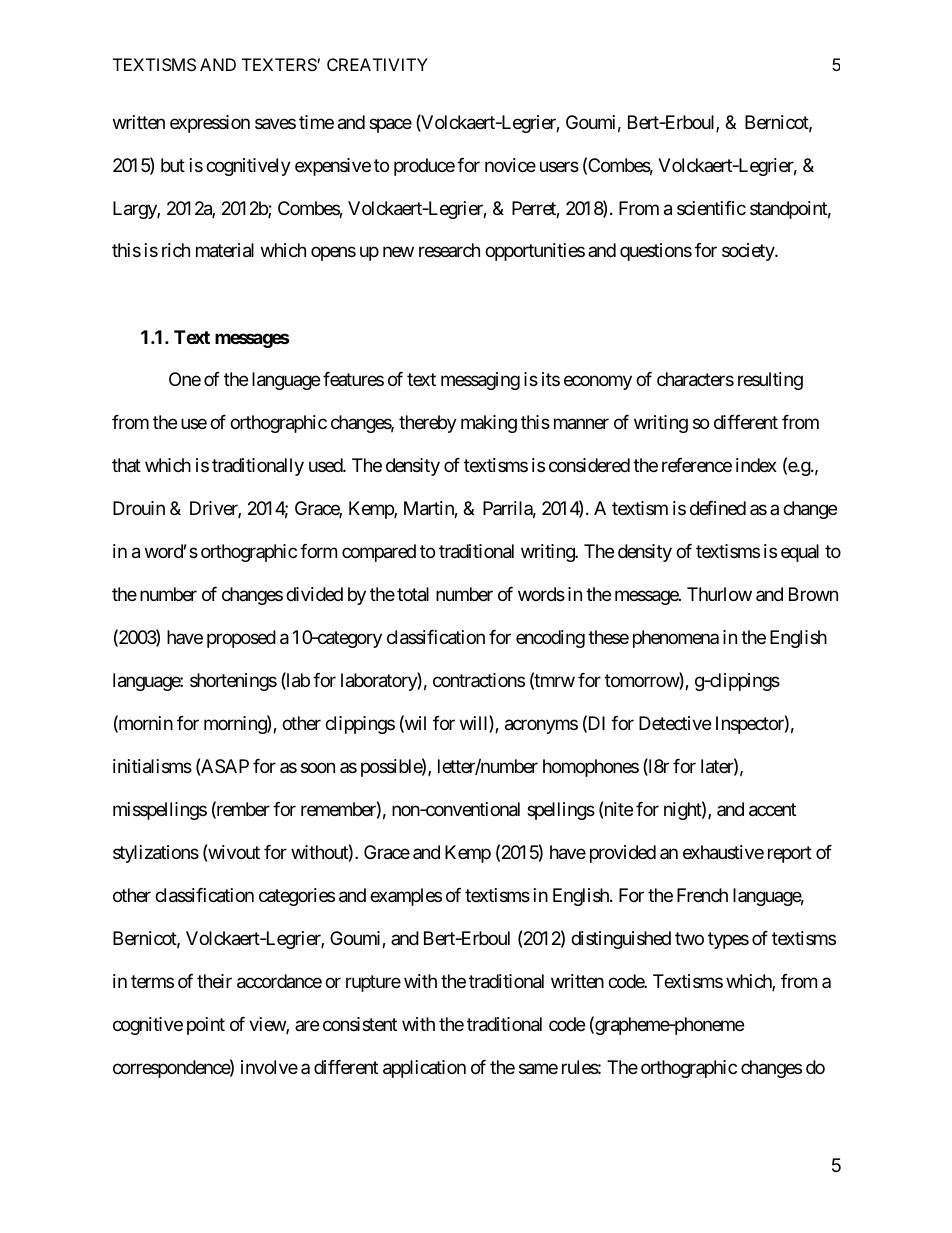 The height and width of the screenshot is (1233, 952). I want to click on view, so click(268, 1025).
